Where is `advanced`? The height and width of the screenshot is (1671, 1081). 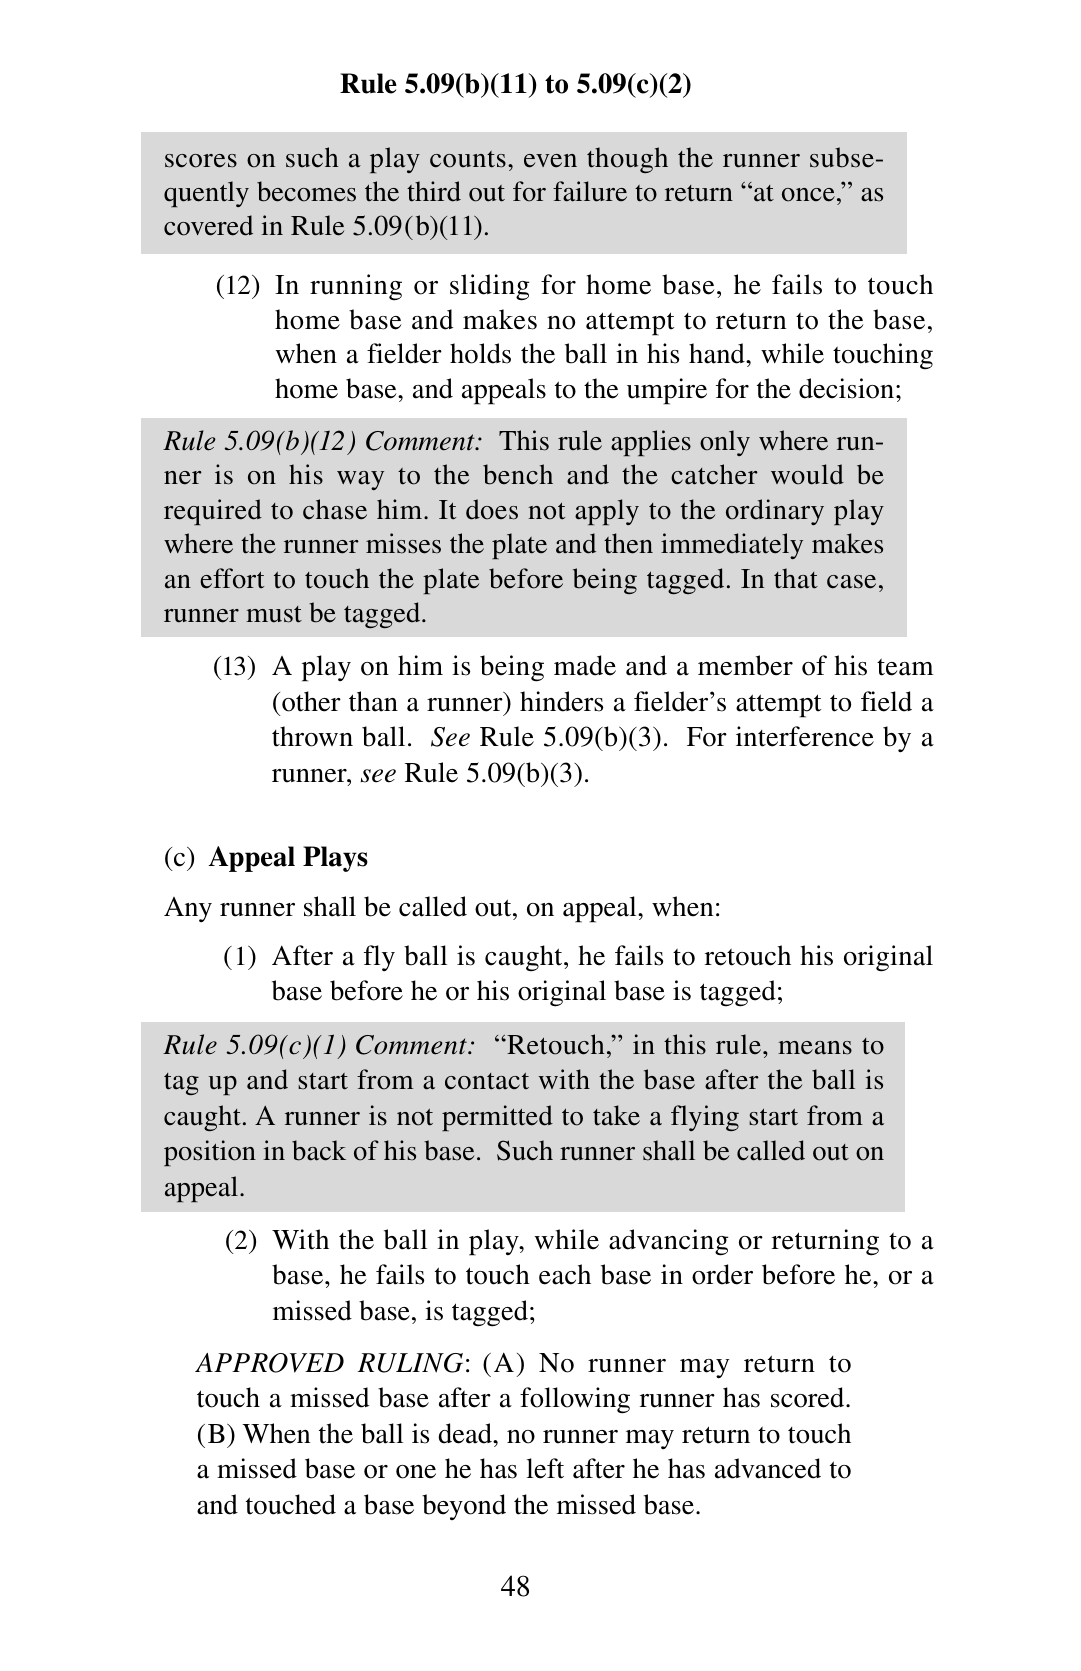
advanced is located at coordinates (768, 1468).
